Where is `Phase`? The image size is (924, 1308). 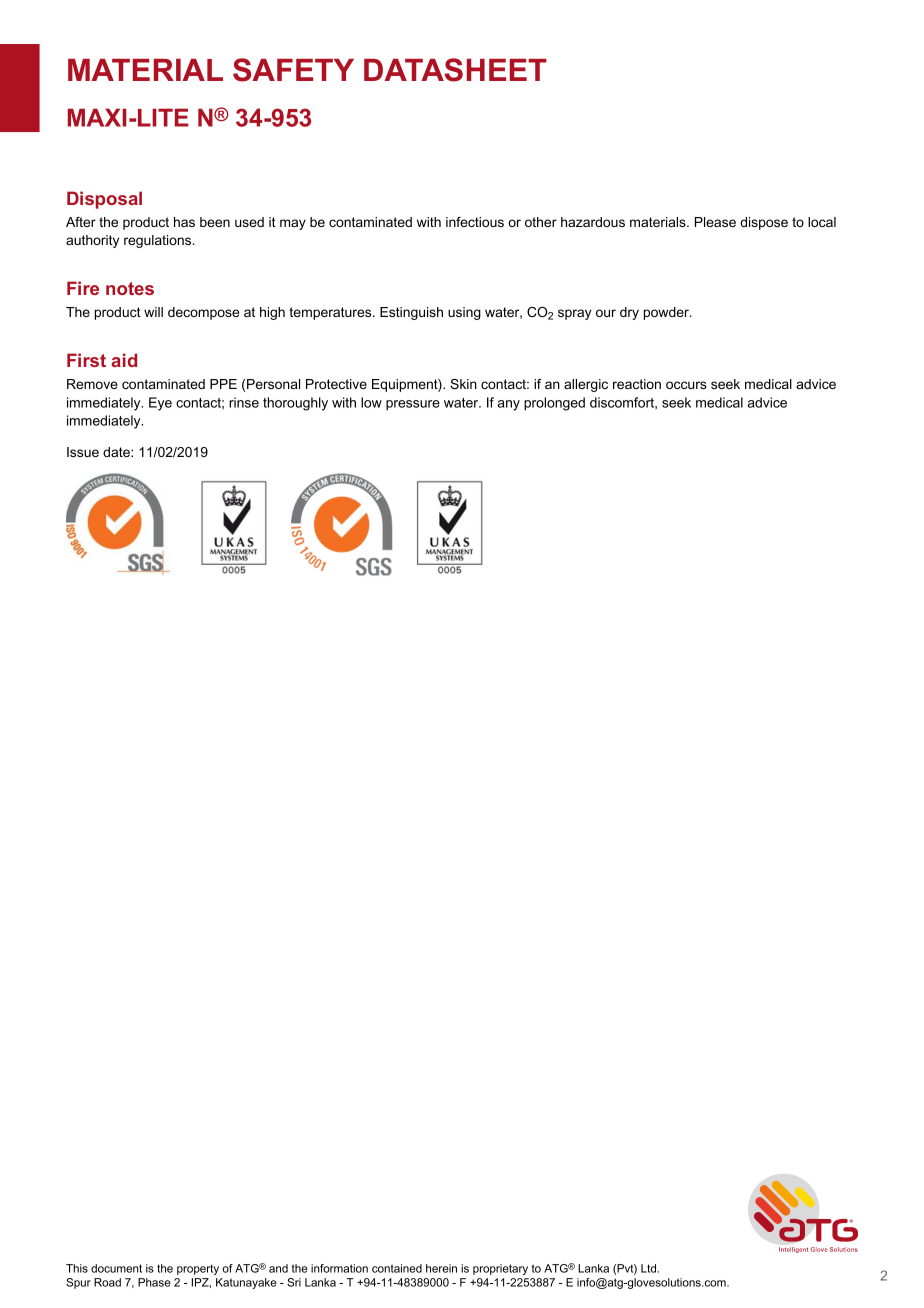 Phase is located at coordinates (154, 1282).
